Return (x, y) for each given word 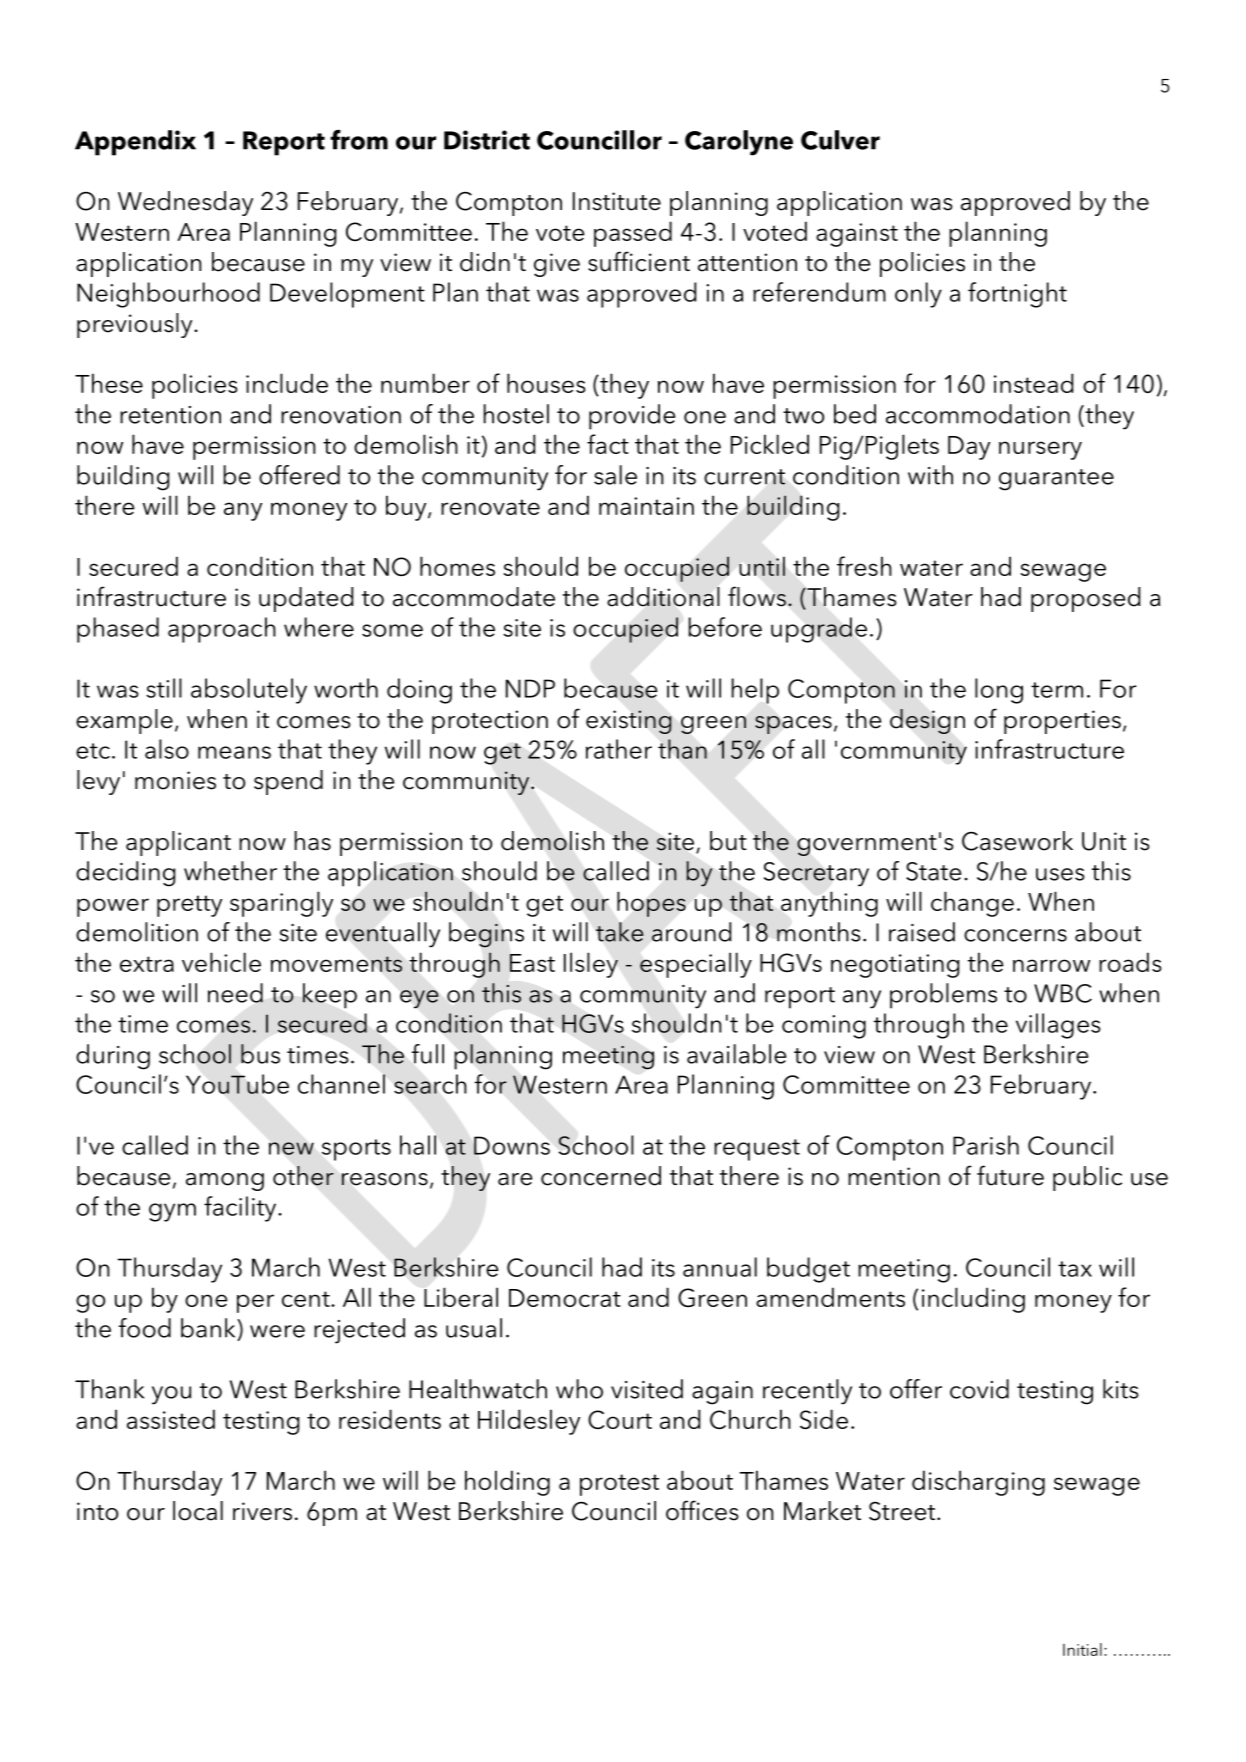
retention (170, 415)
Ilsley (591, 965)
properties (1062, 722)
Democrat (565, 1298)
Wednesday (185, 203)
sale (615, 475)
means (234, 752)
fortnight (1017, 295)
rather (619, 749)
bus (260, 1054)
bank (209, 1328)
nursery (1040, 450)
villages (1058, 1026)
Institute (617, 201)
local (198, 1511)
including (973, 1300)
